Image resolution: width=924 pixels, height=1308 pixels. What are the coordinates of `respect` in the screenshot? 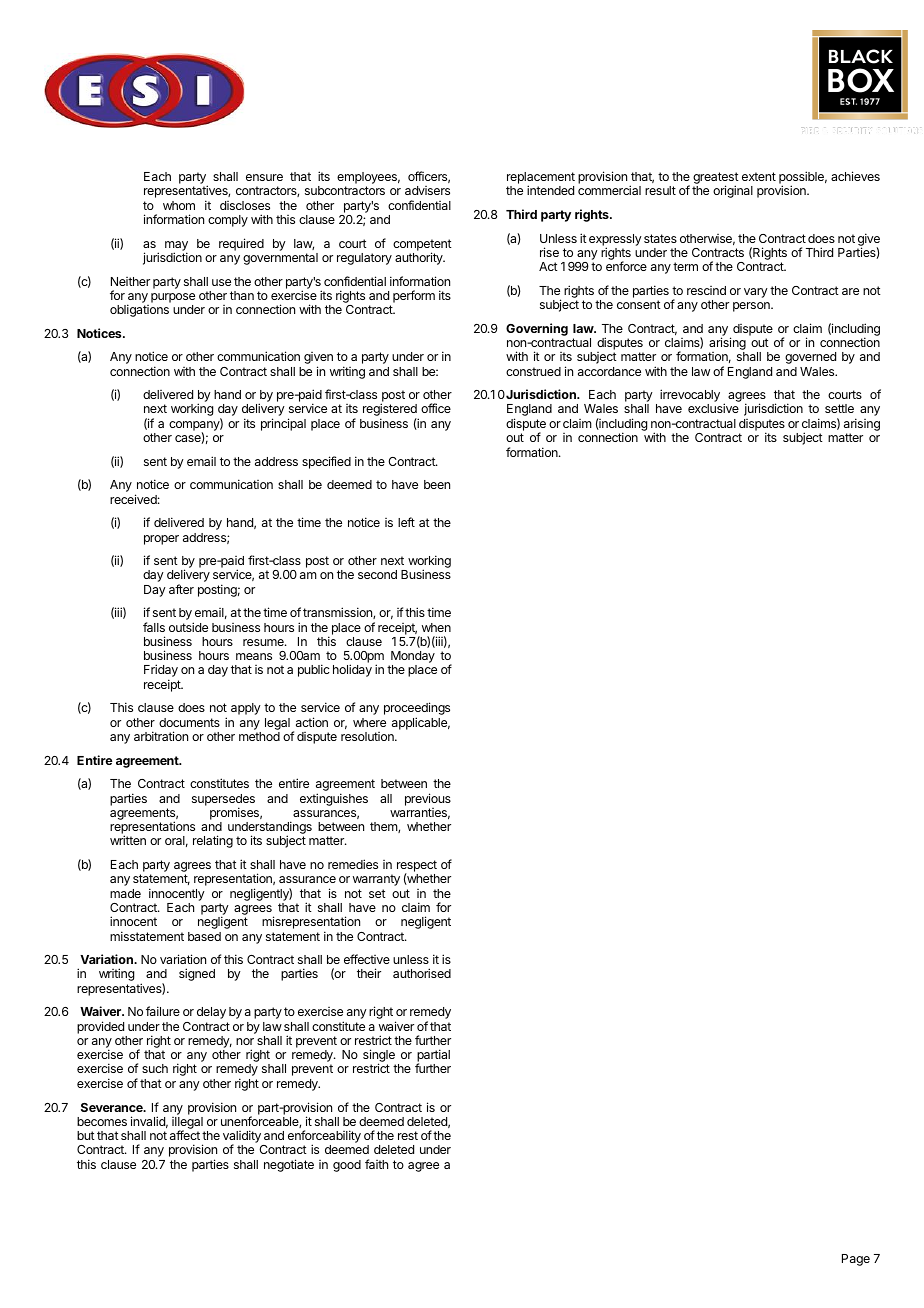 It's located at (417, 867).
